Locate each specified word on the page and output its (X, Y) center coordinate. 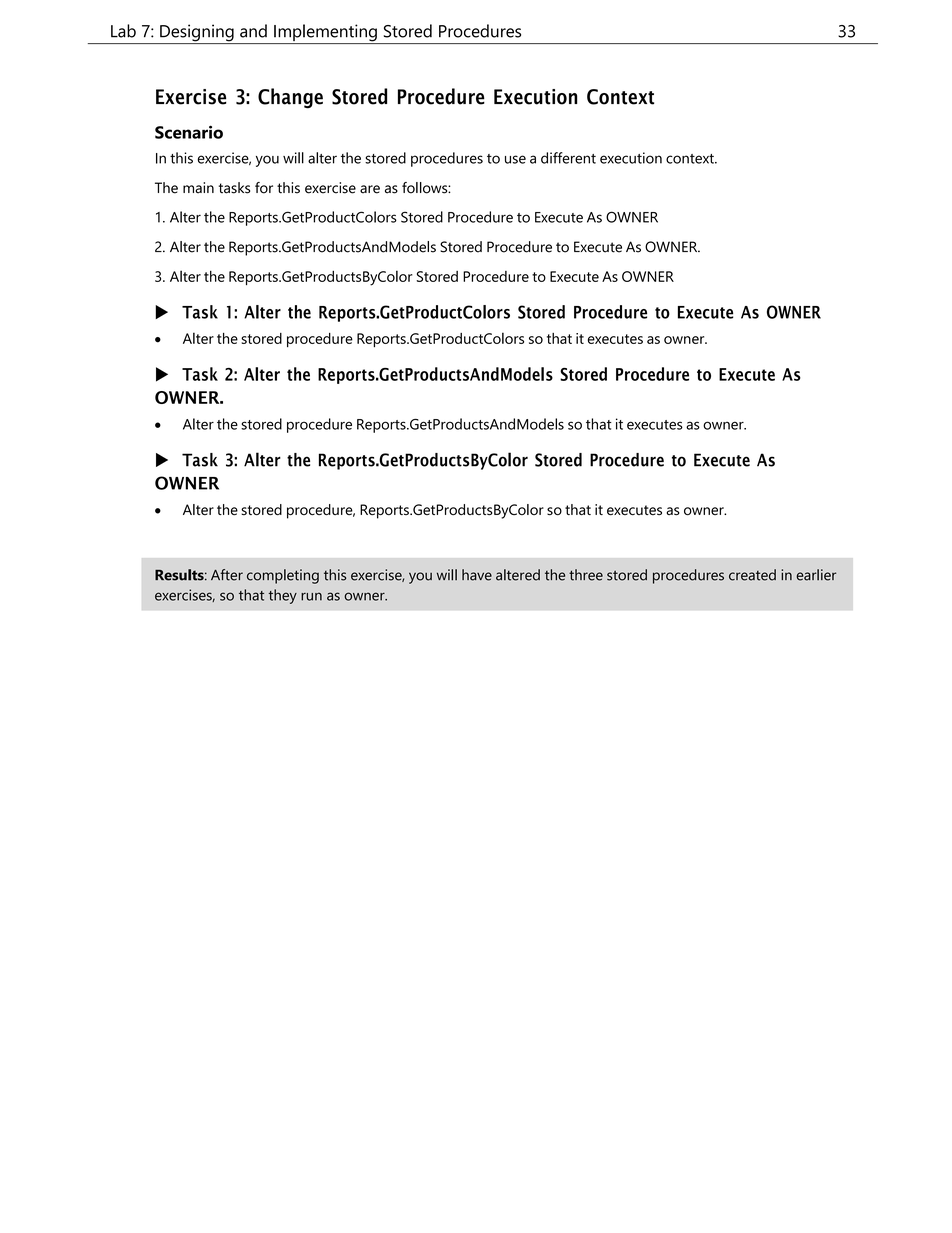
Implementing (325, 34)
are (370, 189)
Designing (197, 34)
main (198, 188)
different (568, 158)
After (227, 575)
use (515, 159)
